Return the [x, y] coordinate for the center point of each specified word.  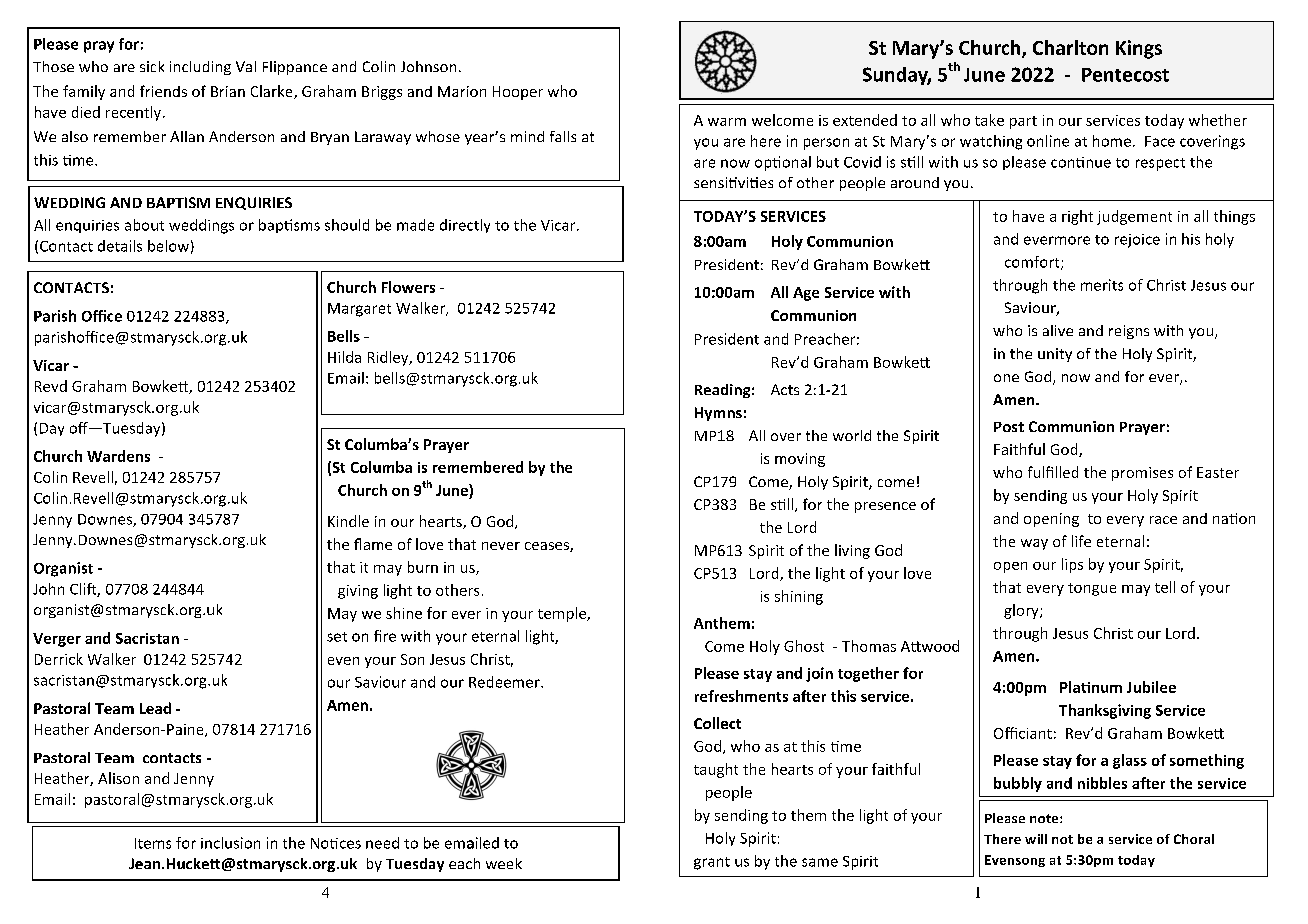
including [200, 68]
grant [712, 863]
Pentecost [1125, 75]
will [1036, 839]
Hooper [518, 93]
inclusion [230, 843]
